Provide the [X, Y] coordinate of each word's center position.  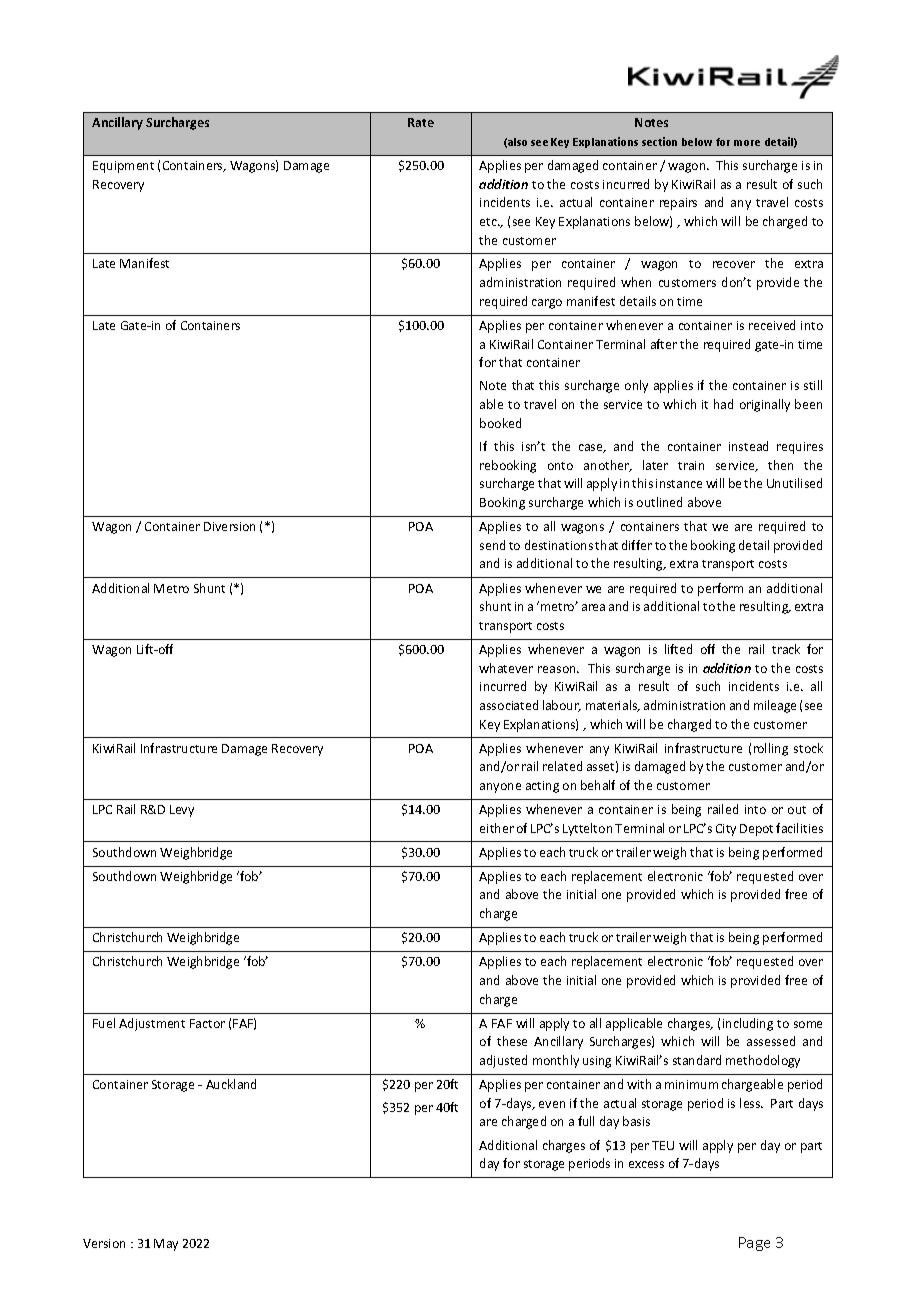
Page [754, 1244]
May [166, 1245]
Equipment [123, 167]
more [747, 143]
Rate [421, 122]
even [552, 1104]
